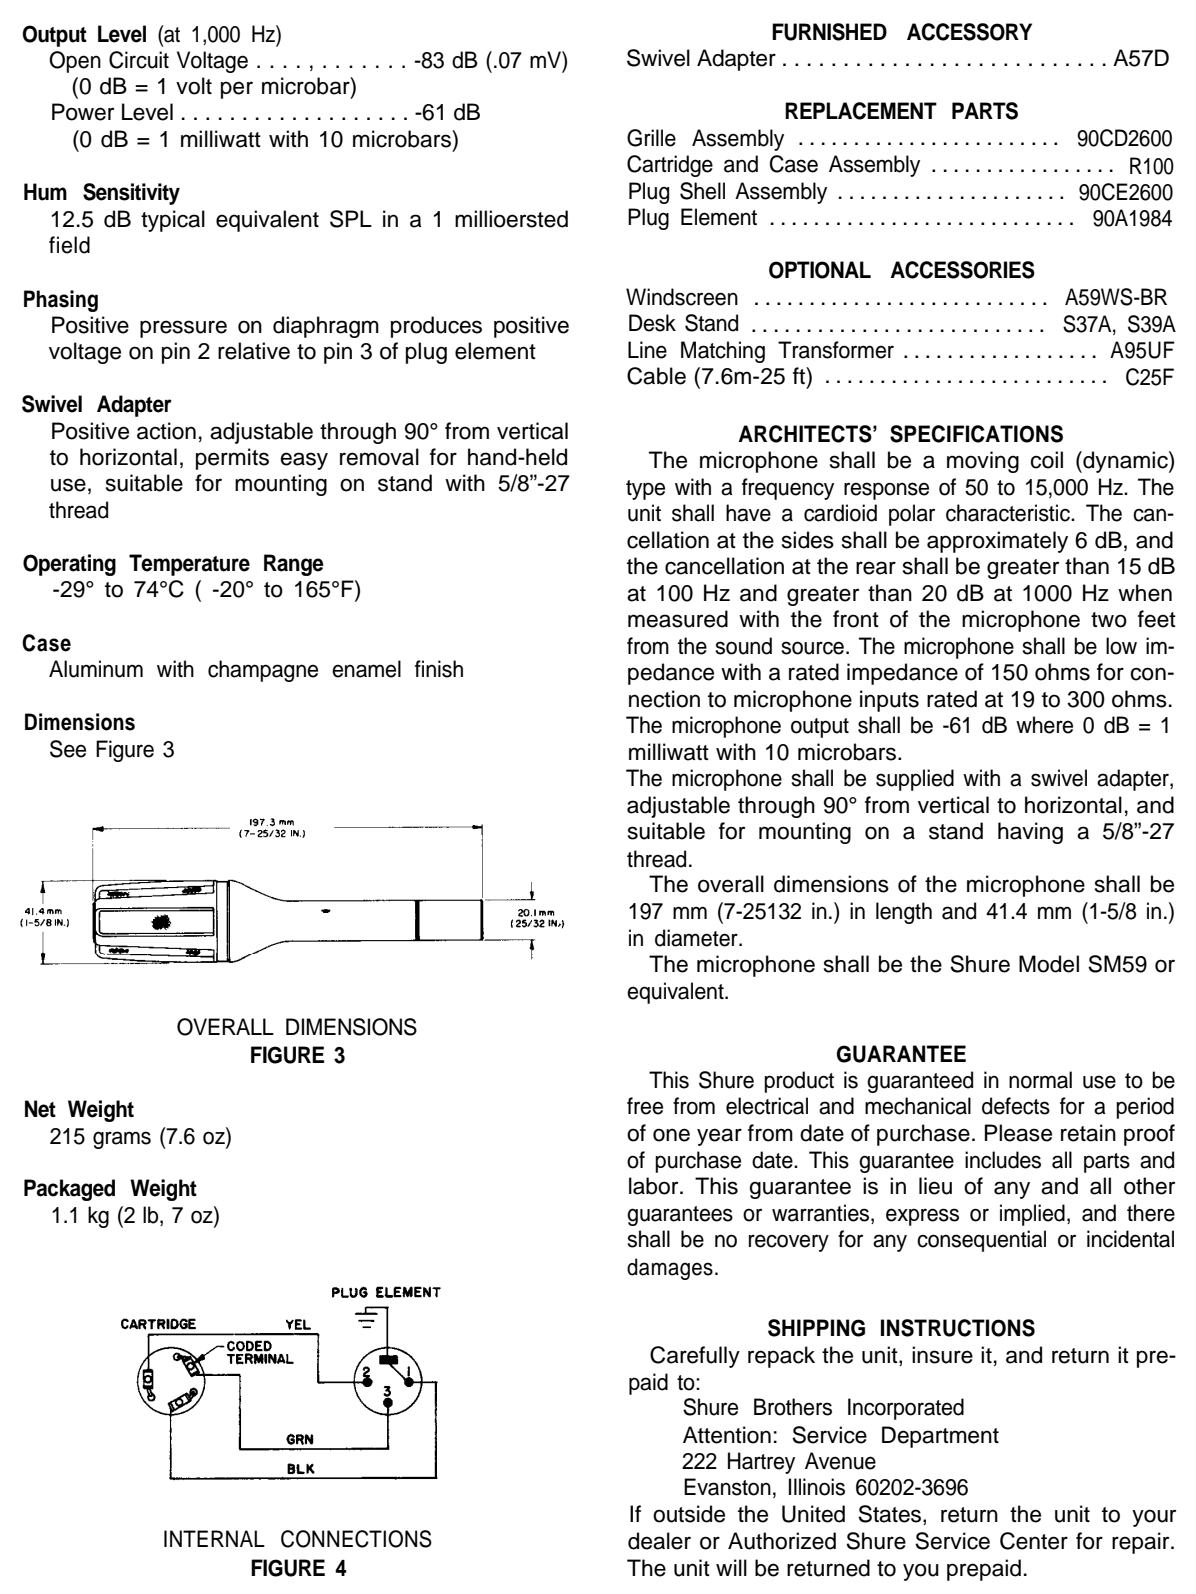  I want to click on ACCESSORY, so click(969, 32).
